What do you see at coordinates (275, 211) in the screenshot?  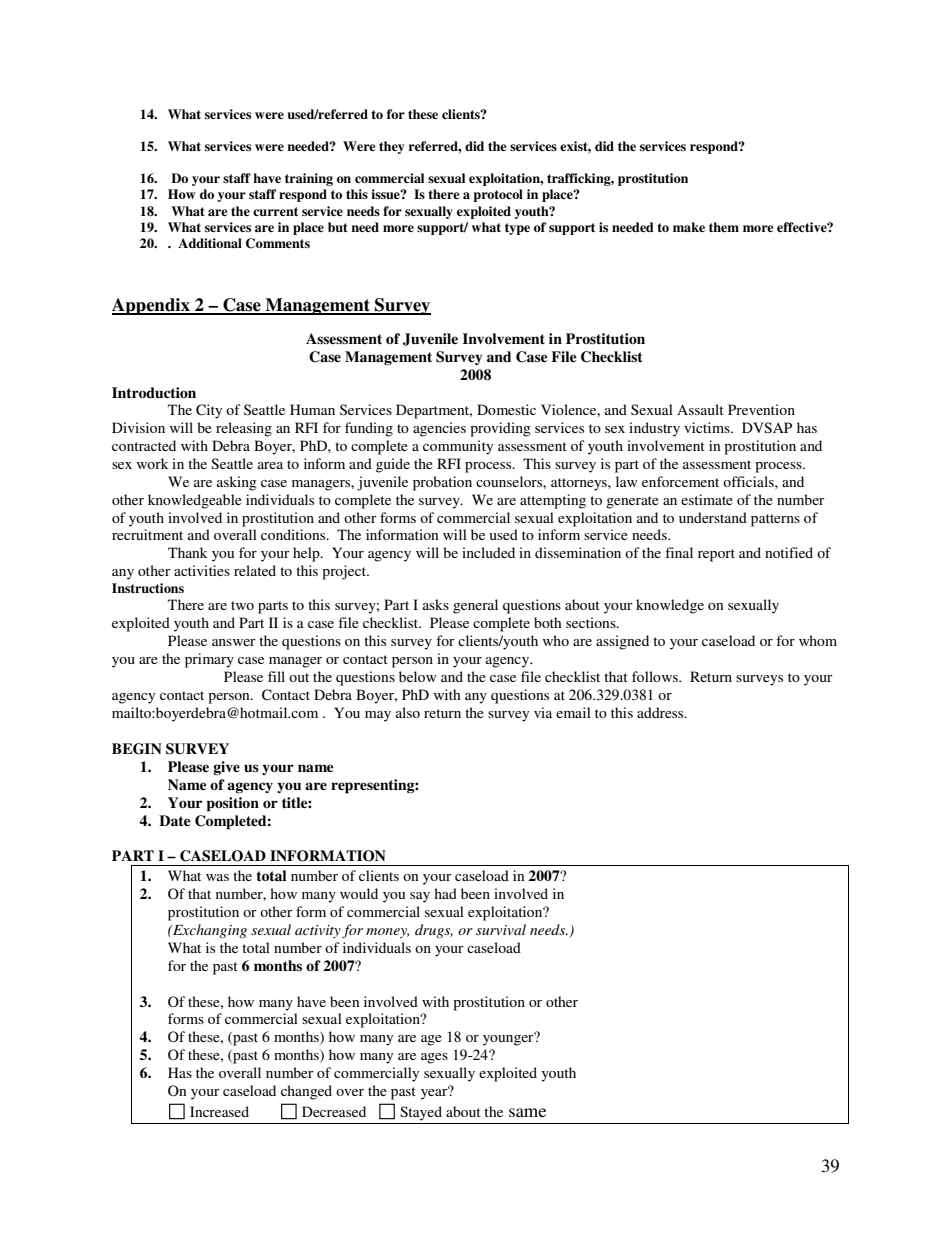 I see `current` at bounding box center [275, 211].
